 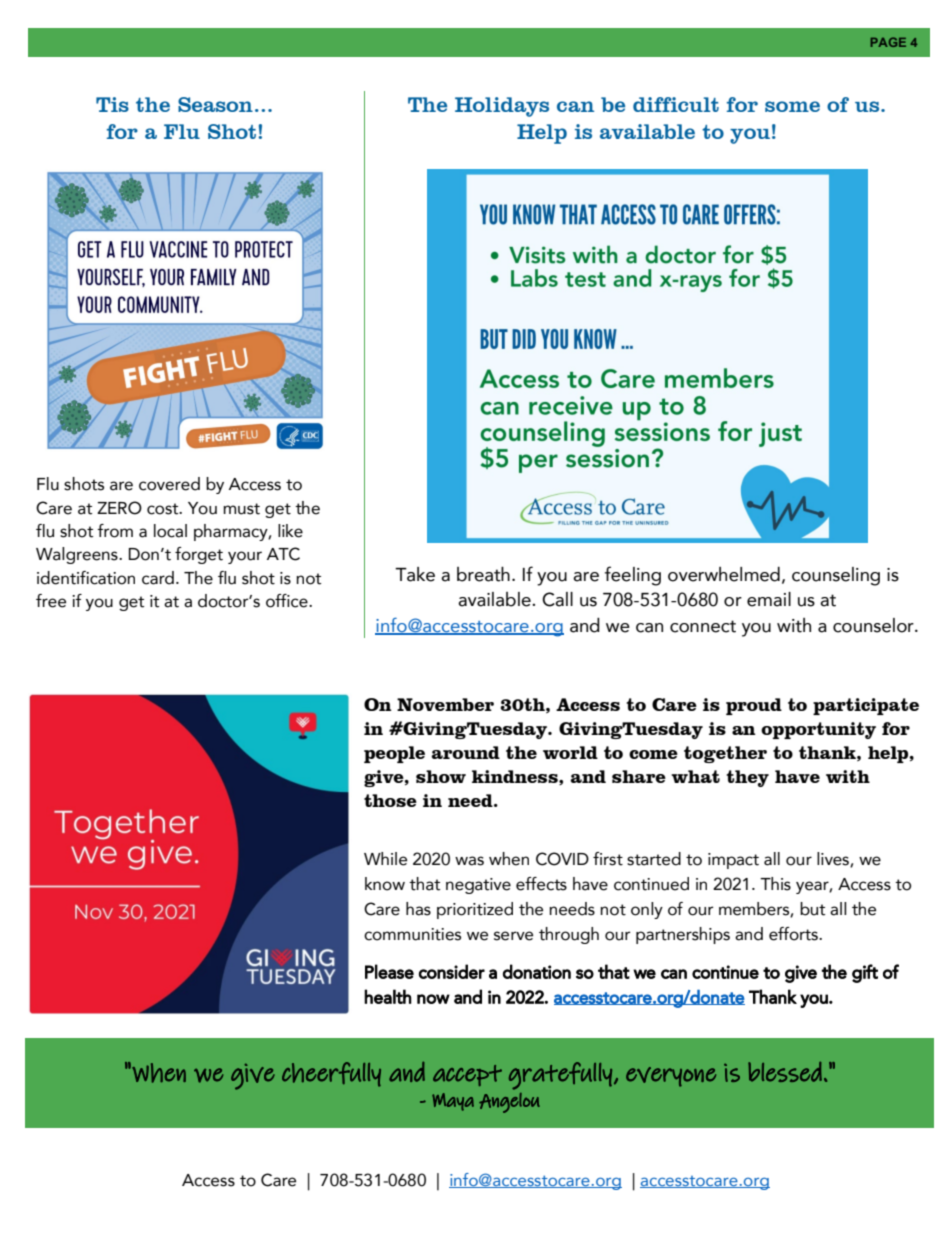 I want to click on lives, so click(x=834, y=859).
